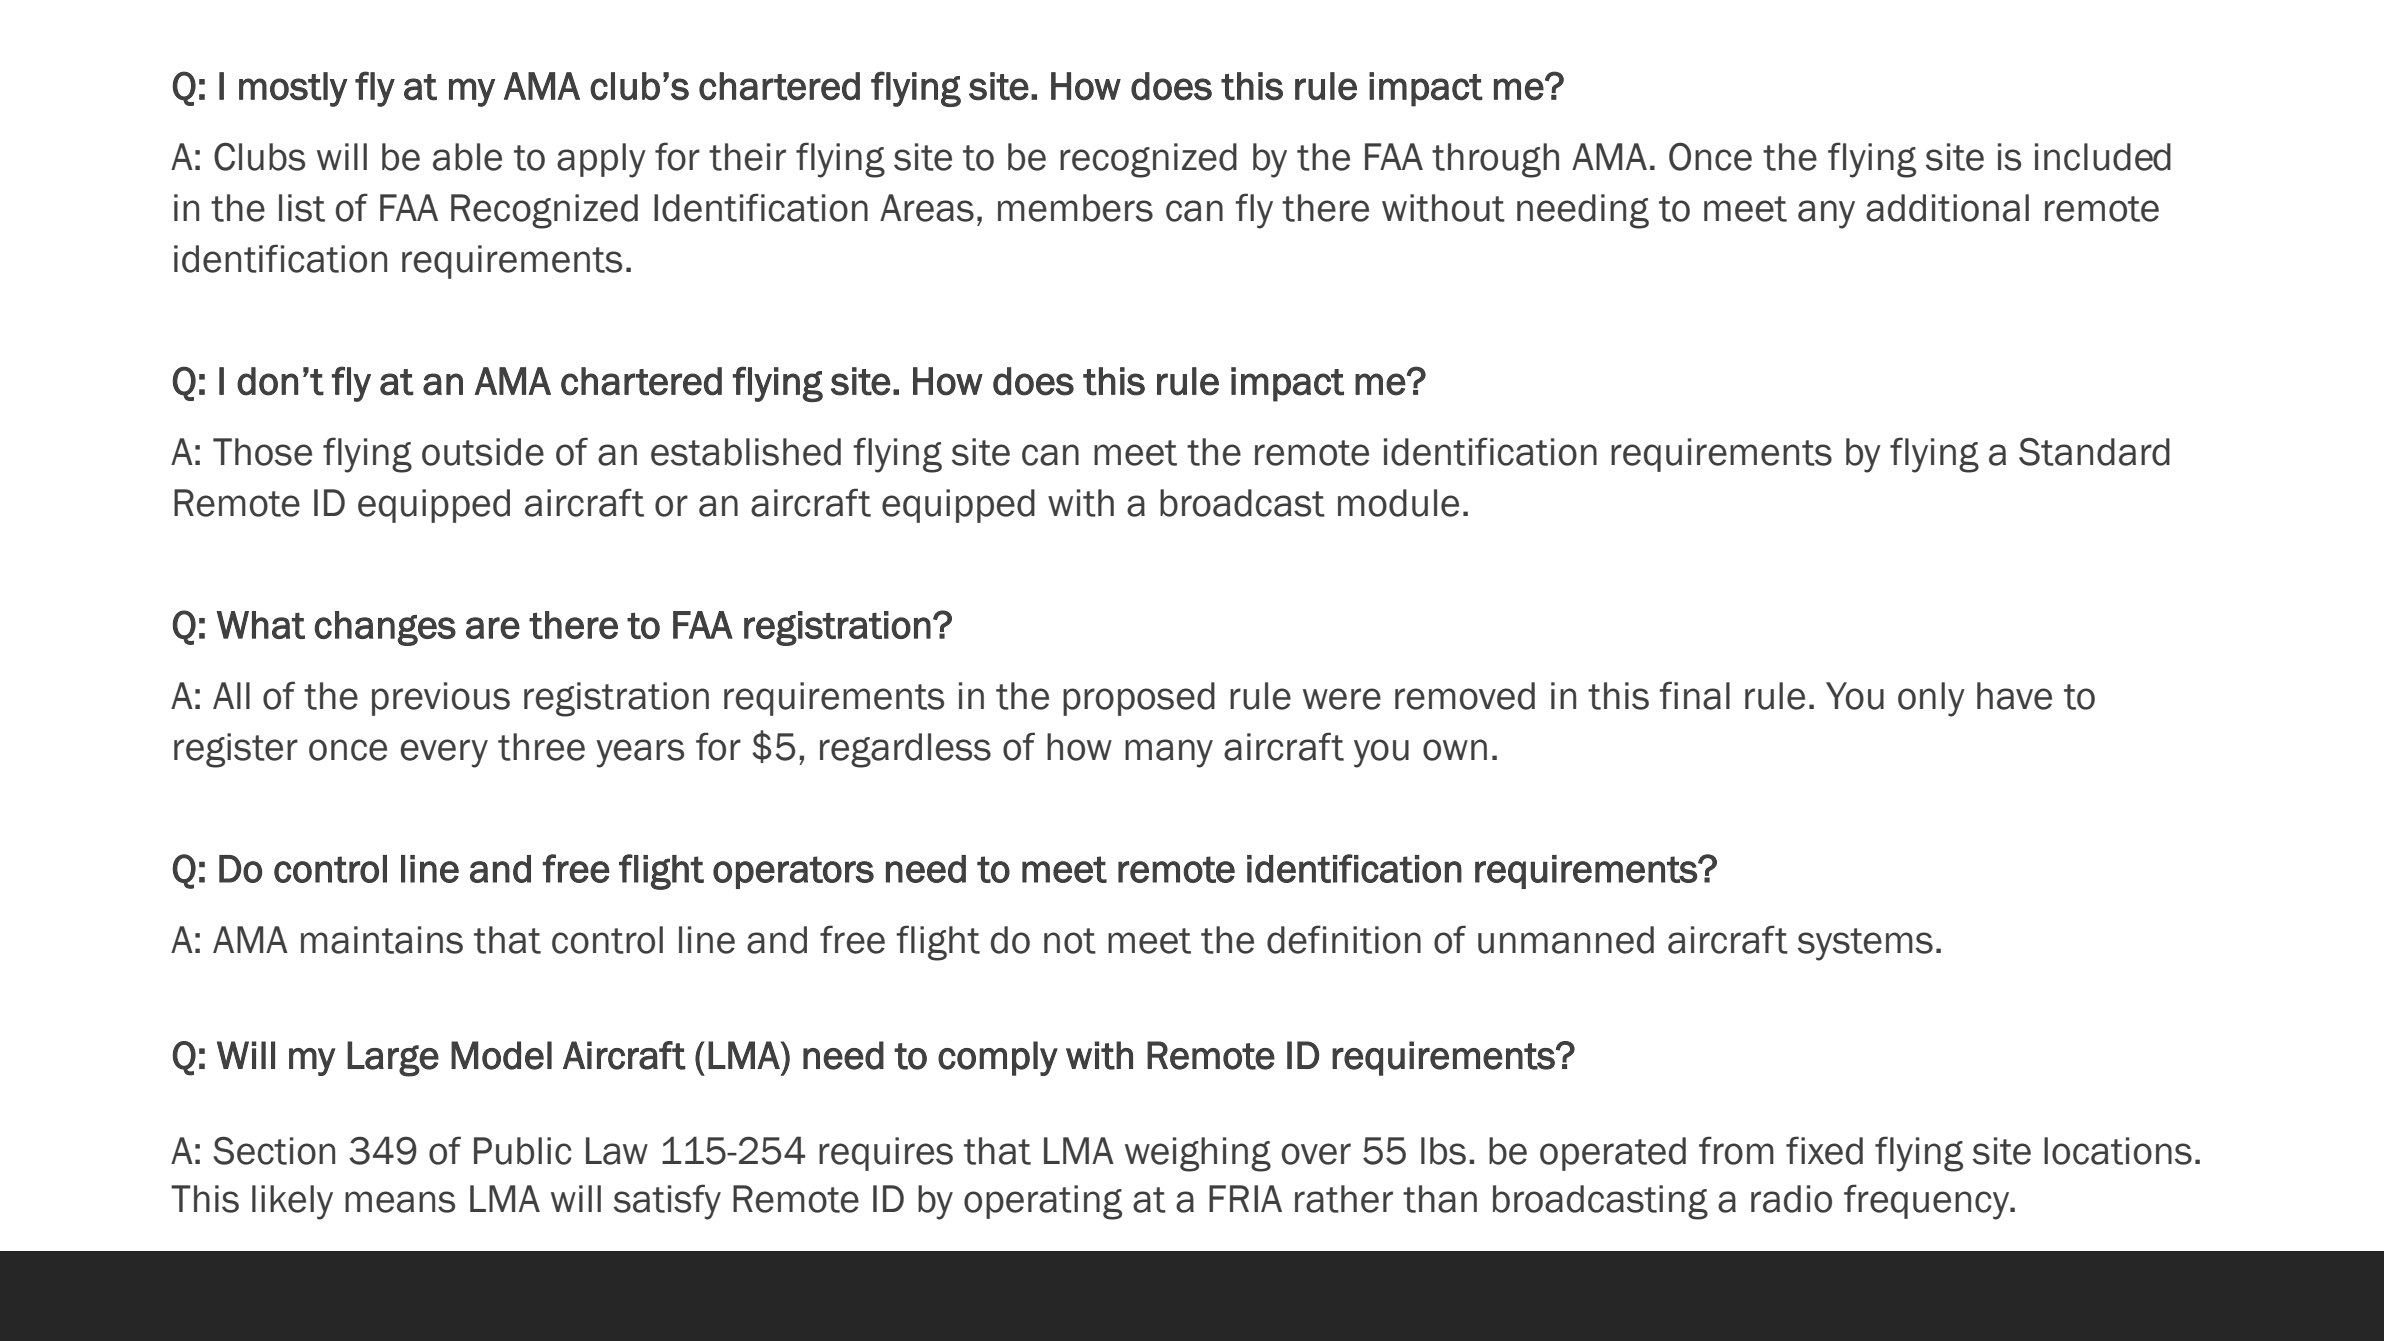 The image size is (2384, 1341). Describe the element at coordinates (2103, 157) in the screenshot. I see `included` at that location.
